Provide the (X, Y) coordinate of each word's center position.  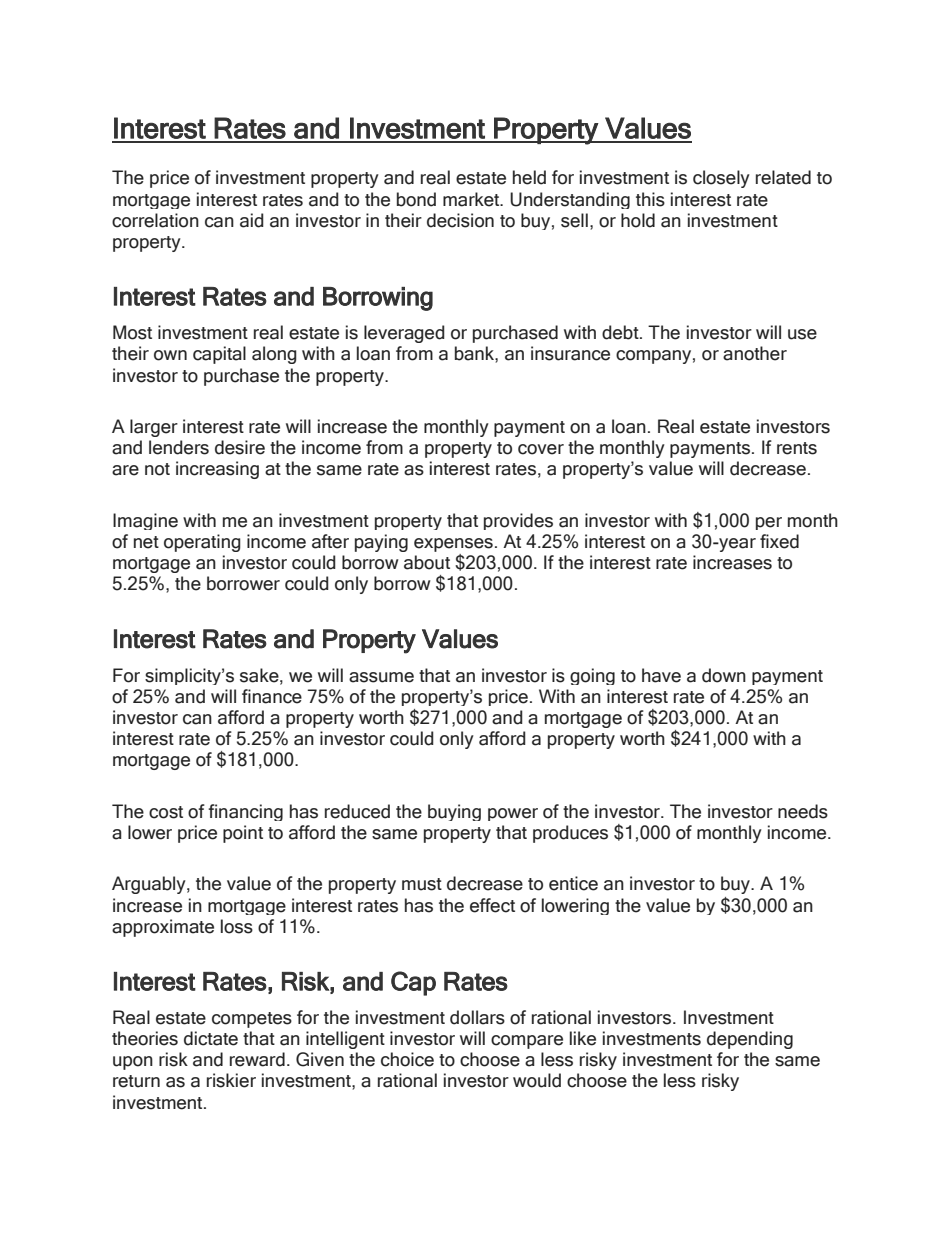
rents (797, 448)
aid (252, 220)
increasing (217, 470)
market (472, 199)
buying (454, 812)
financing (245, 812)
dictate (211, 1038)
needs (803, 811)
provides (518, 521)
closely (721, 179)
